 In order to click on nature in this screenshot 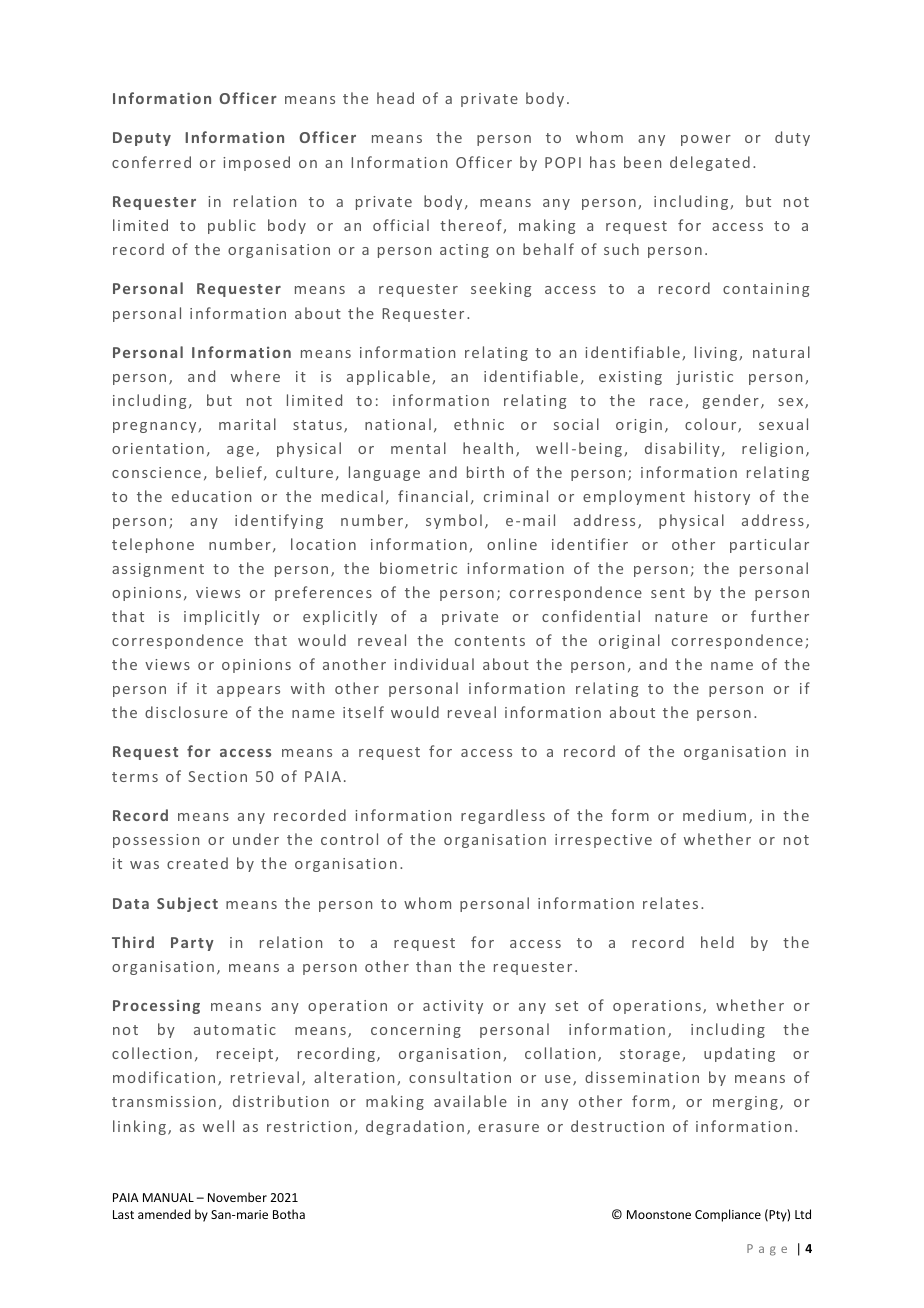, I will do `click(681, 617)`.
